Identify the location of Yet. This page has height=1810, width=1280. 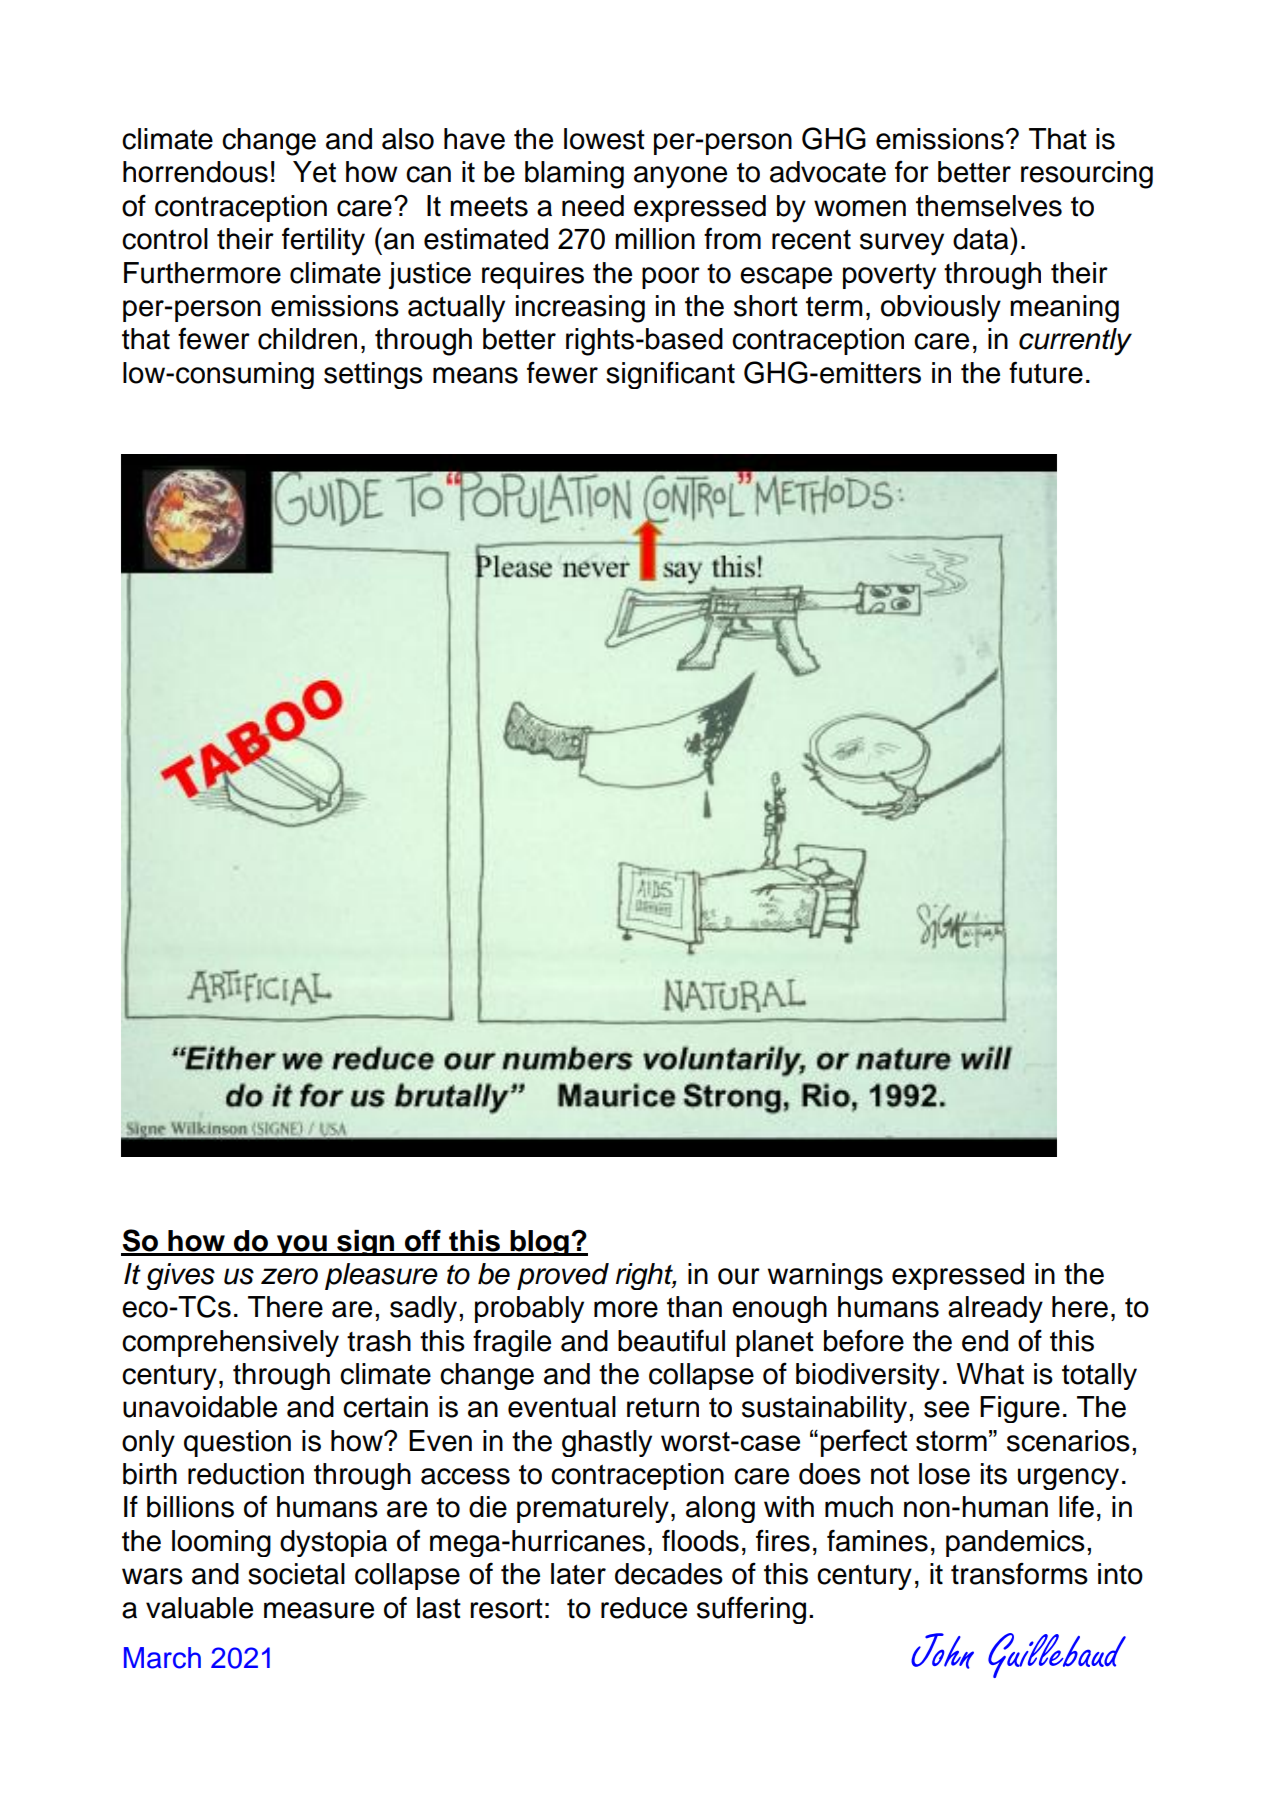
(314, 172).
